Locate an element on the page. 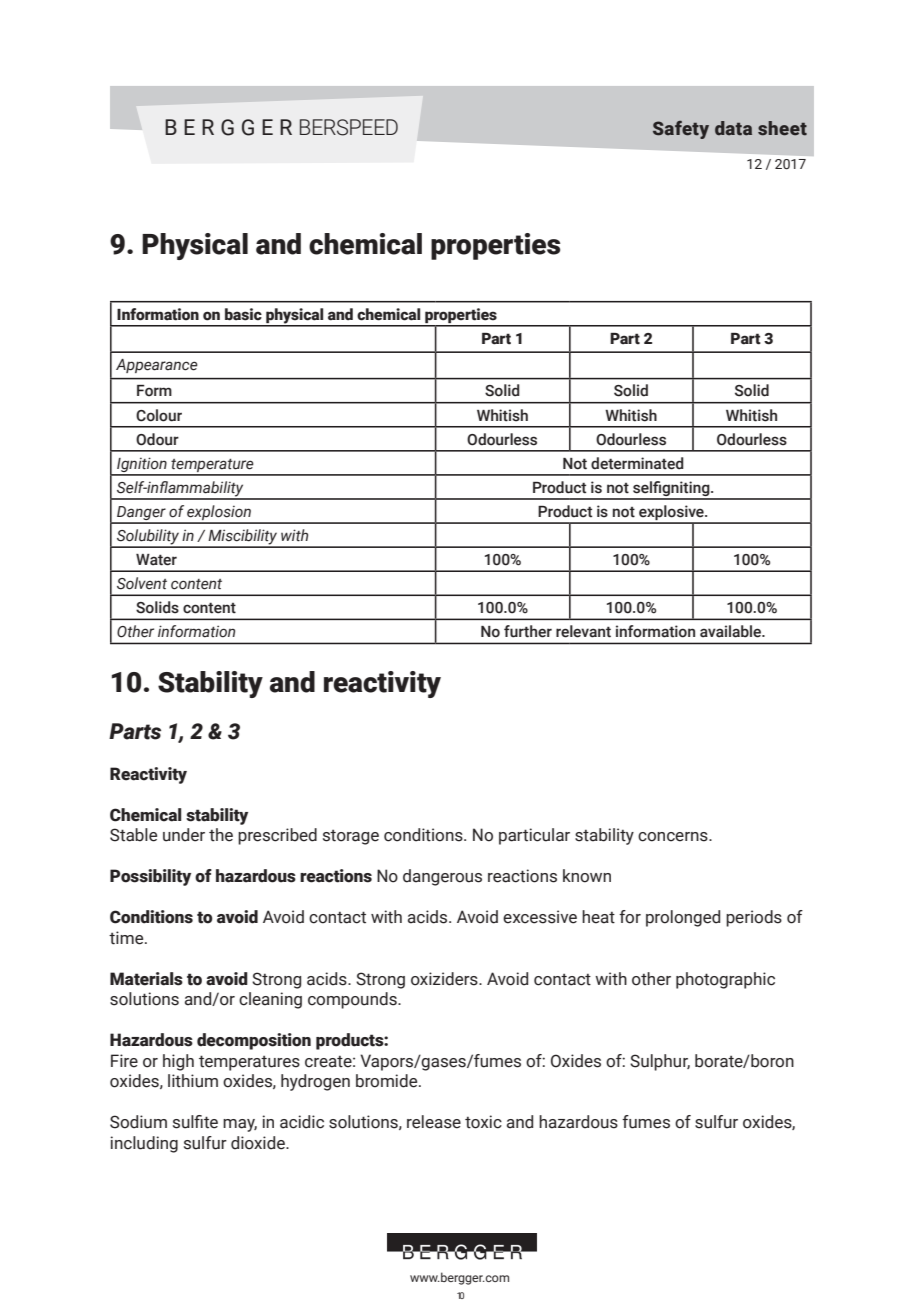 This document has width=924, height=1308. Safety is located at coordinates (681, 129).
